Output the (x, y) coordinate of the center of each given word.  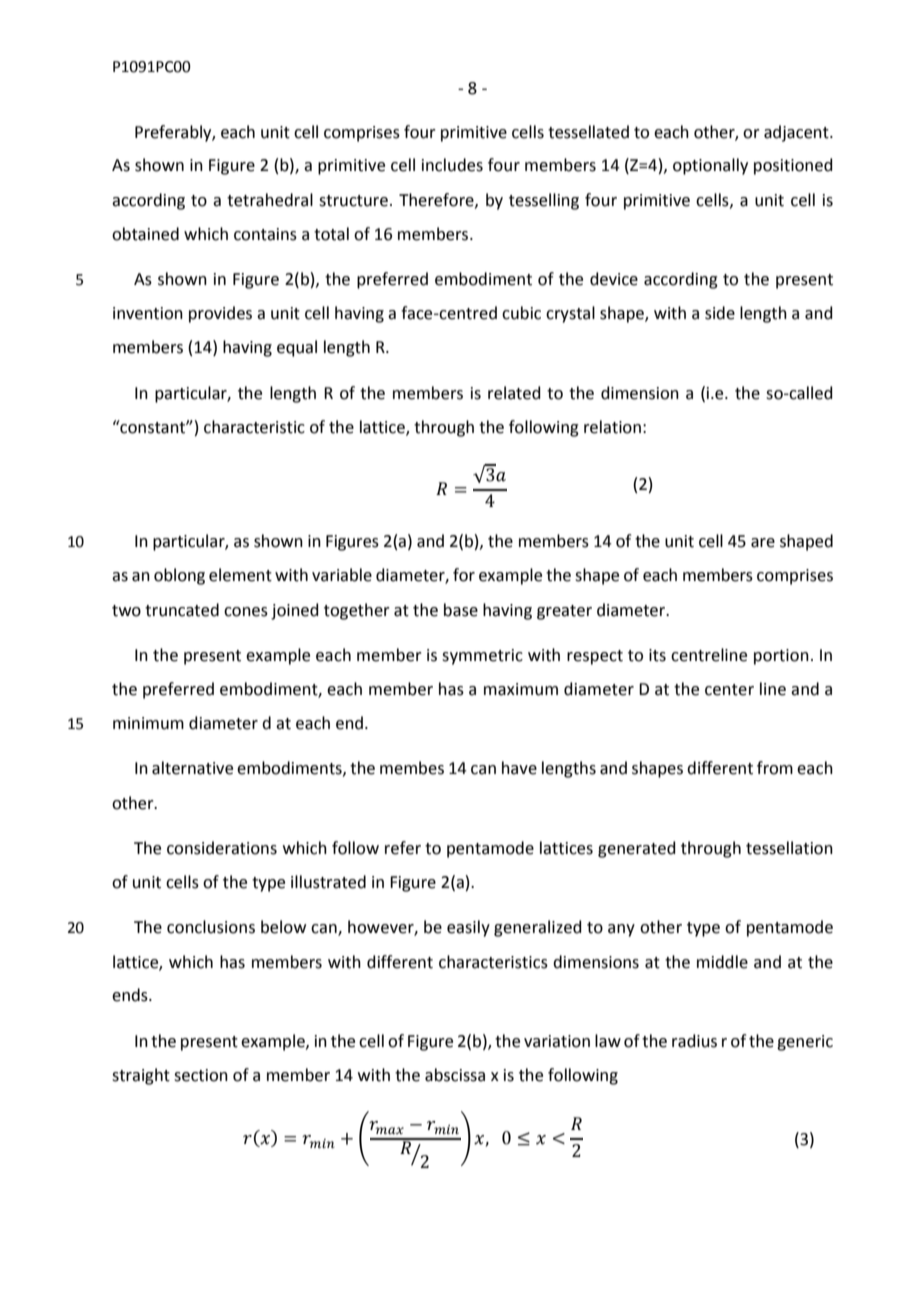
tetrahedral (270, 200)
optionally (710, 166)
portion (781, 657)
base (461, 610)
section (201, 1075)
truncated (182, 610)
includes (452, 165)
